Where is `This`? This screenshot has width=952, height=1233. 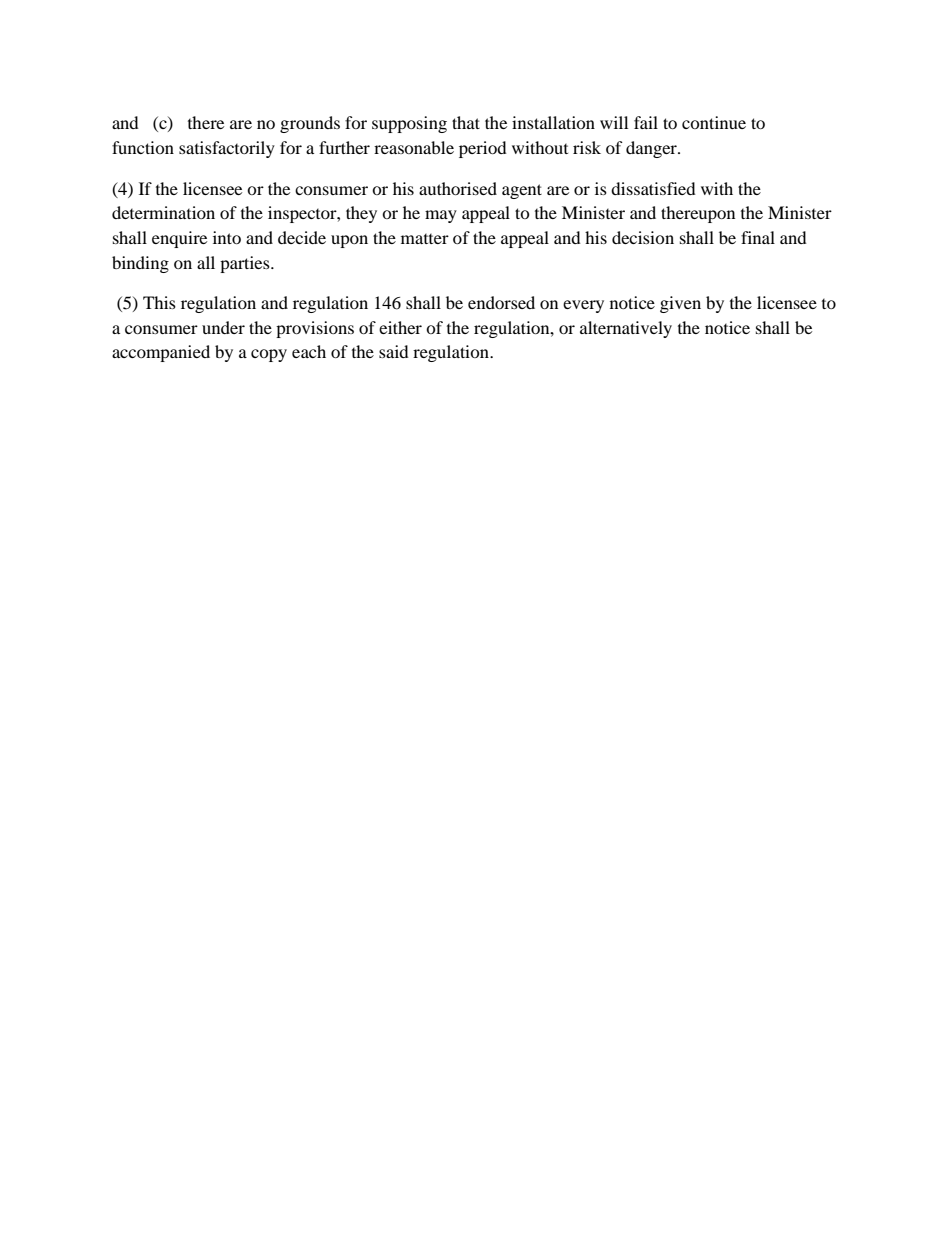
This is located at coordinates (159, 302).
